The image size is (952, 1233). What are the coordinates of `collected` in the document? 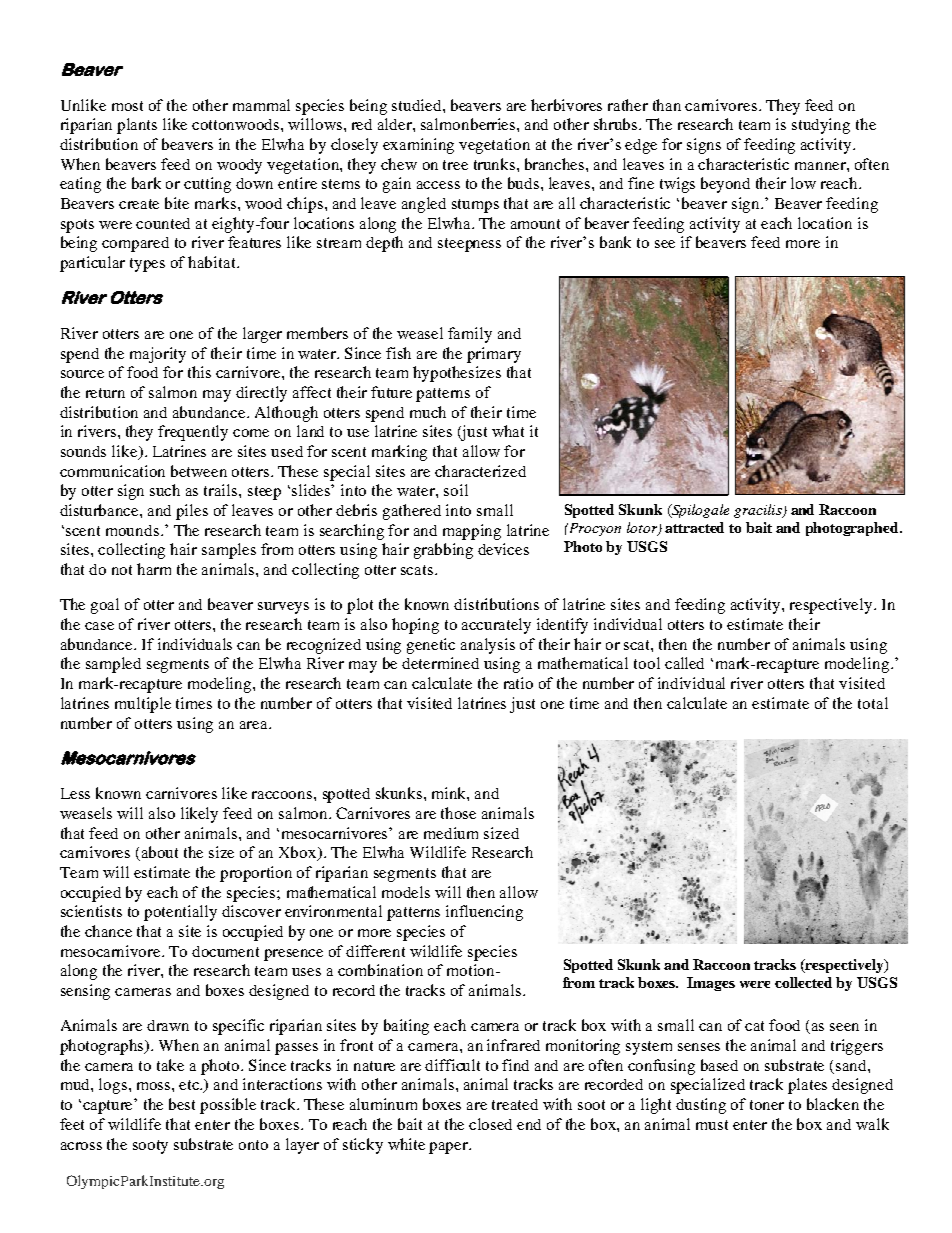 It's located at (803, 982).
